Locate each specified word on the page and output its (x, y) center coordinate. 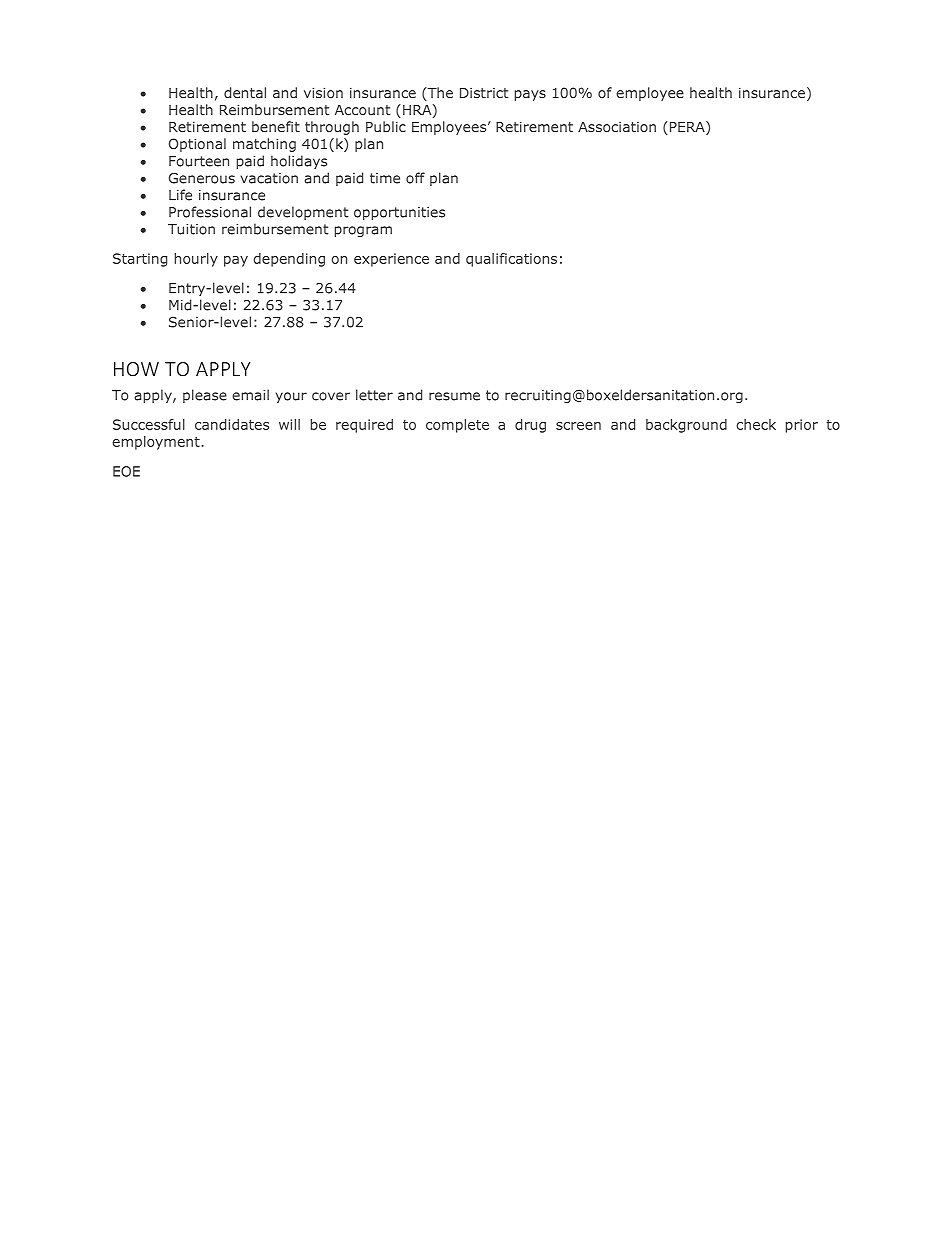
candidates (232, 424)
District (484, 93)
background (686, 426)
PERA (687, 128)
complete (457, 426)
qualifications (511, 260)
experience (391, 260)
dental (245, 92)
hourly (196, 260)
